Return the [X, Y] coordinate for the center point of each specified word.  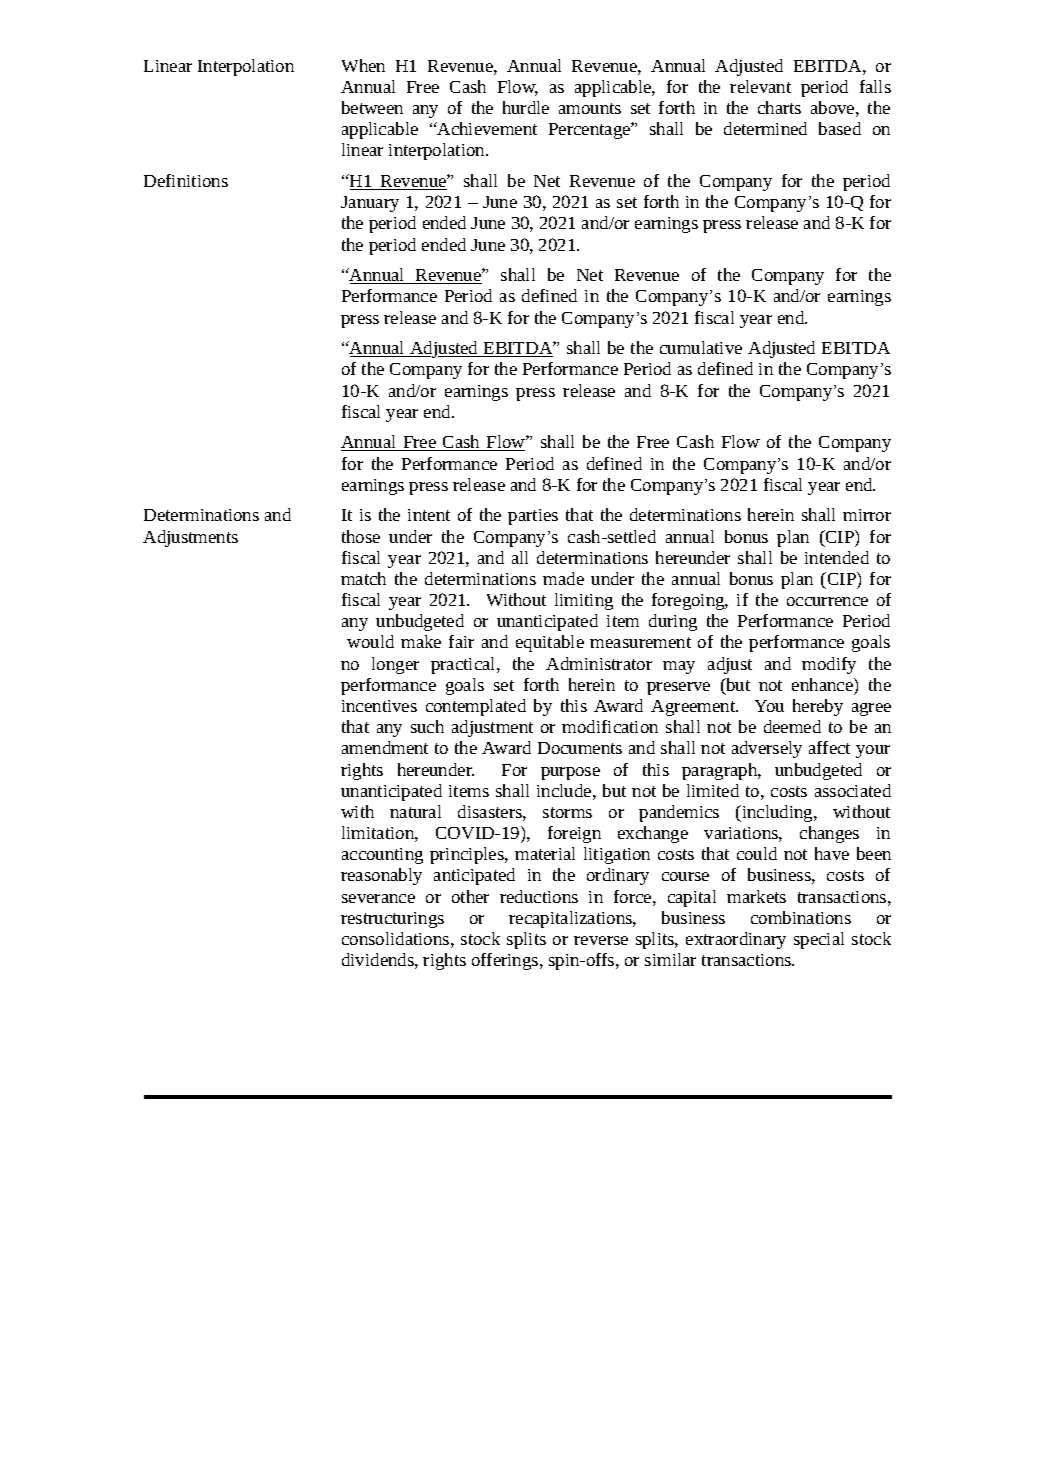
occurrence [827, 601]
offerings [506, 961]
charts [779, 107]
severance [378, 898]
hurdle [526, 107]
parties [533, 517]
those [361, 536]
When [363, 65]
